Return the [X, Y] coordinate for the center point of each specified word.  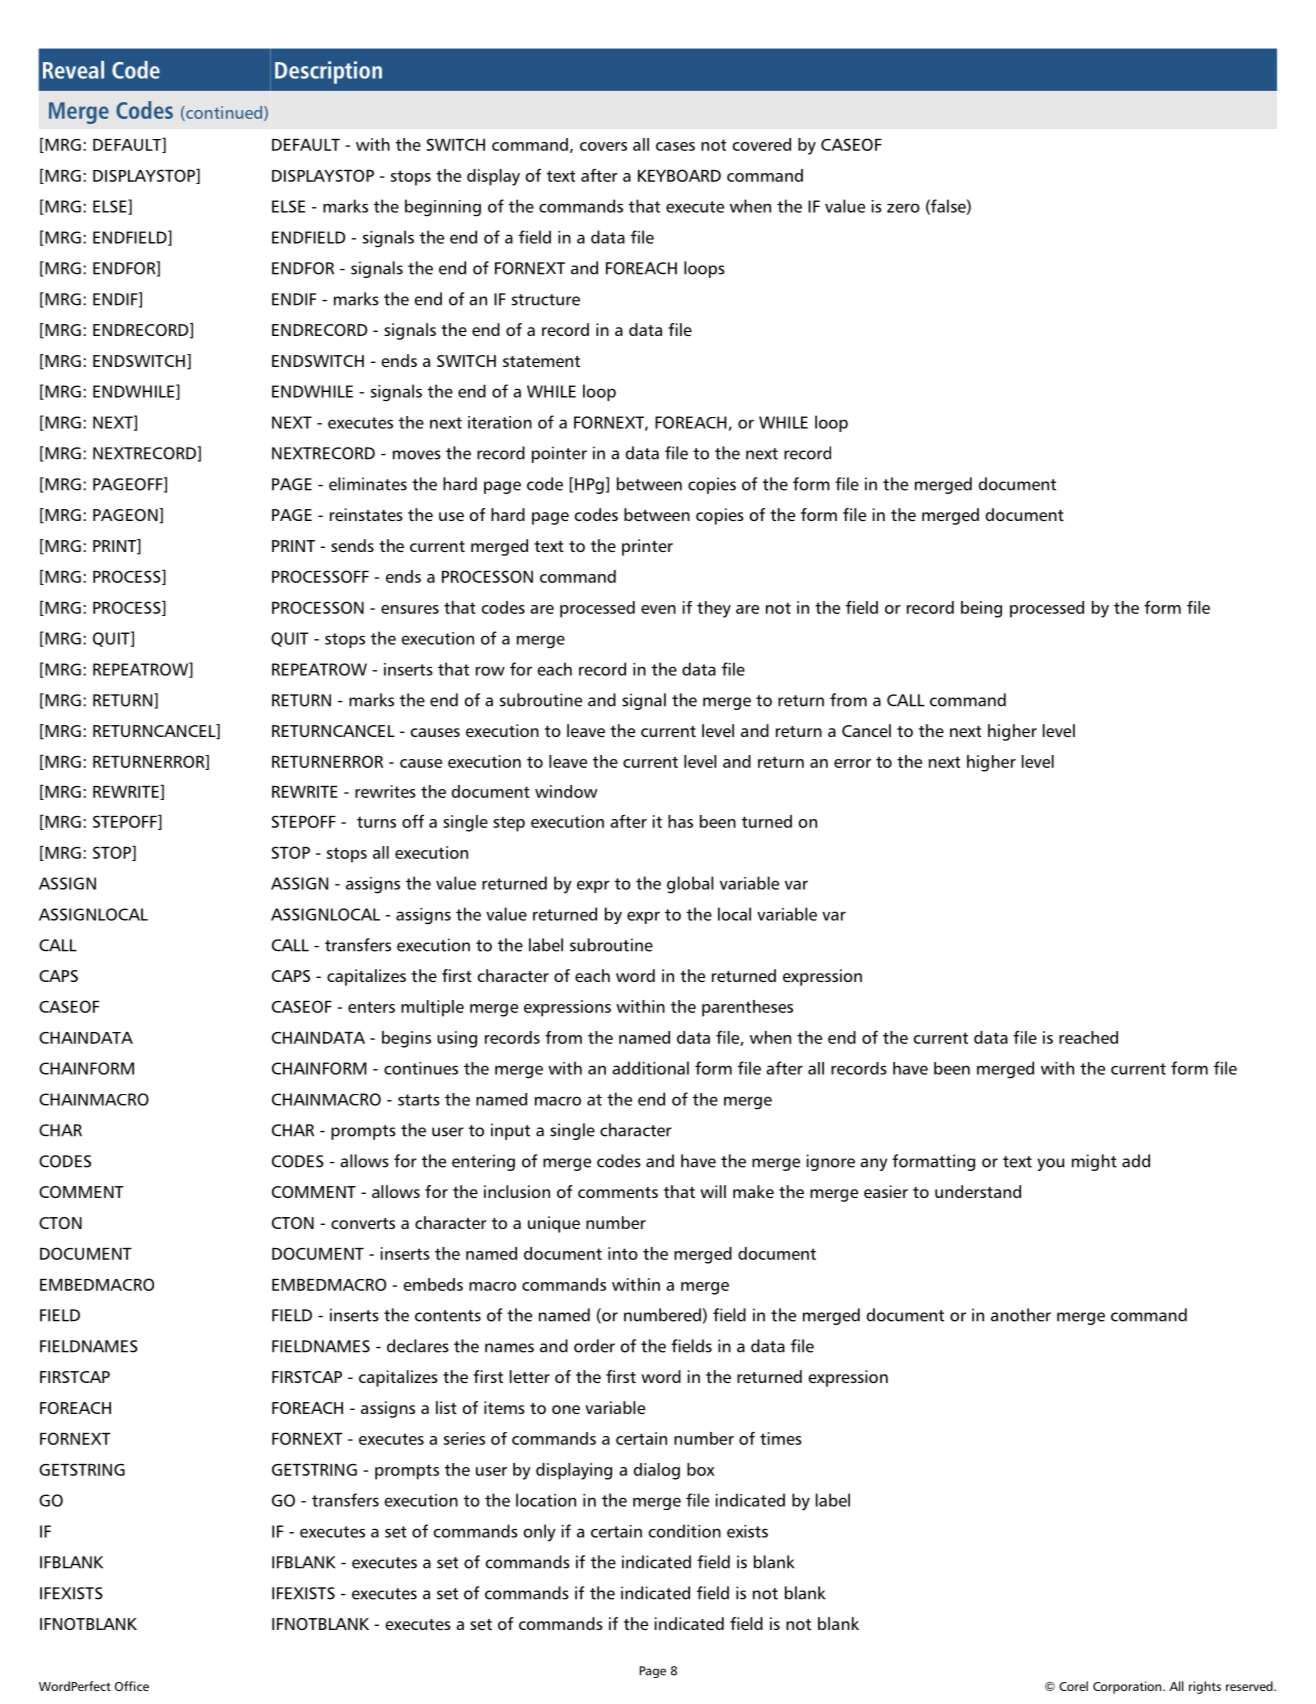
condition [685, 1531]
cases [675, 146]
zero [903, 208]
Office [132, 1686]
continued [224, 113]
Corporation [1128, 1687]
